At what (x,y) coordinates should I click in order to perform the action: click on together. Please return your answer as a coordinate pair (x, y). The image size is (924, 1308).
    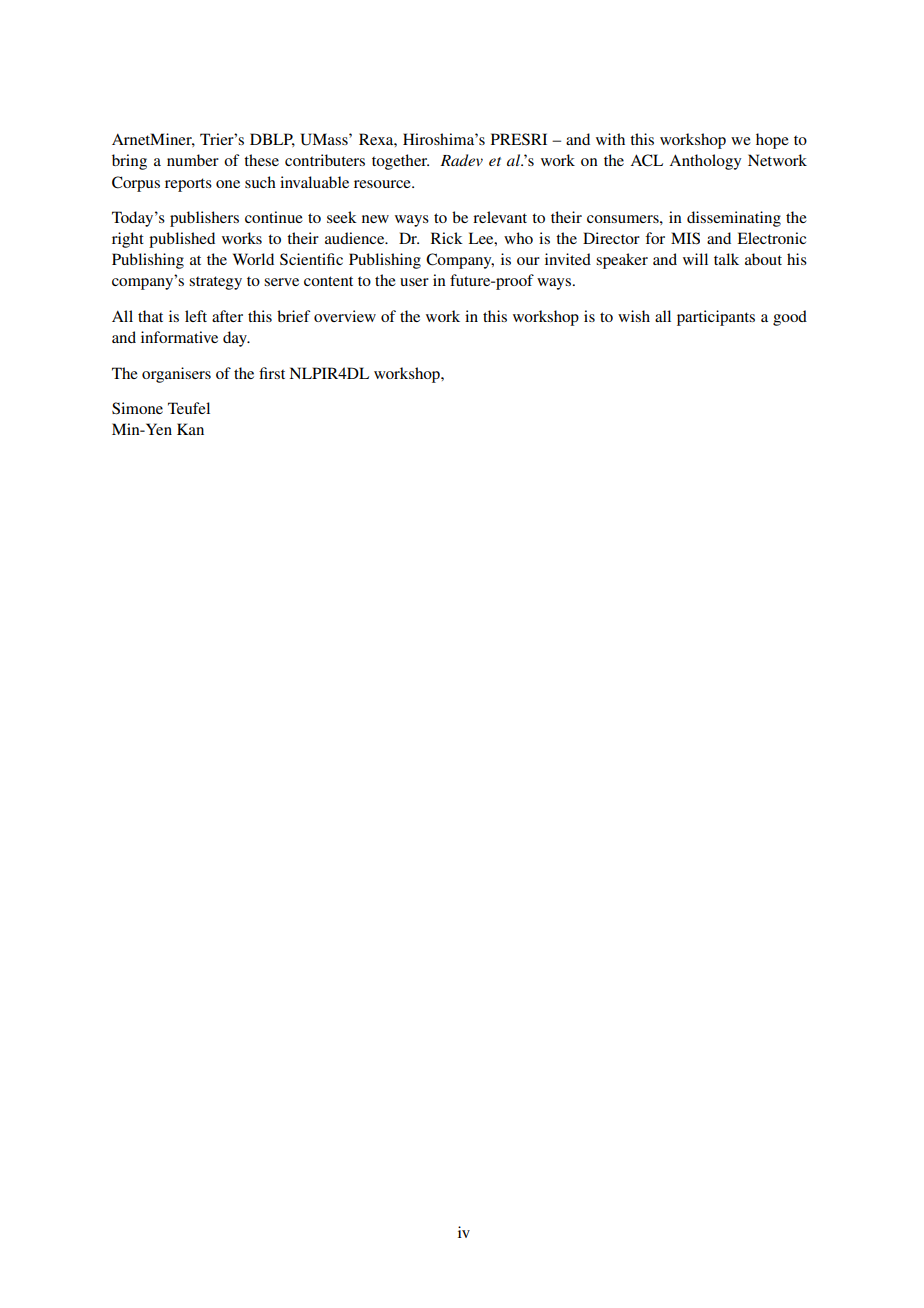
    Looking at the image, I should click on (400, 162).
